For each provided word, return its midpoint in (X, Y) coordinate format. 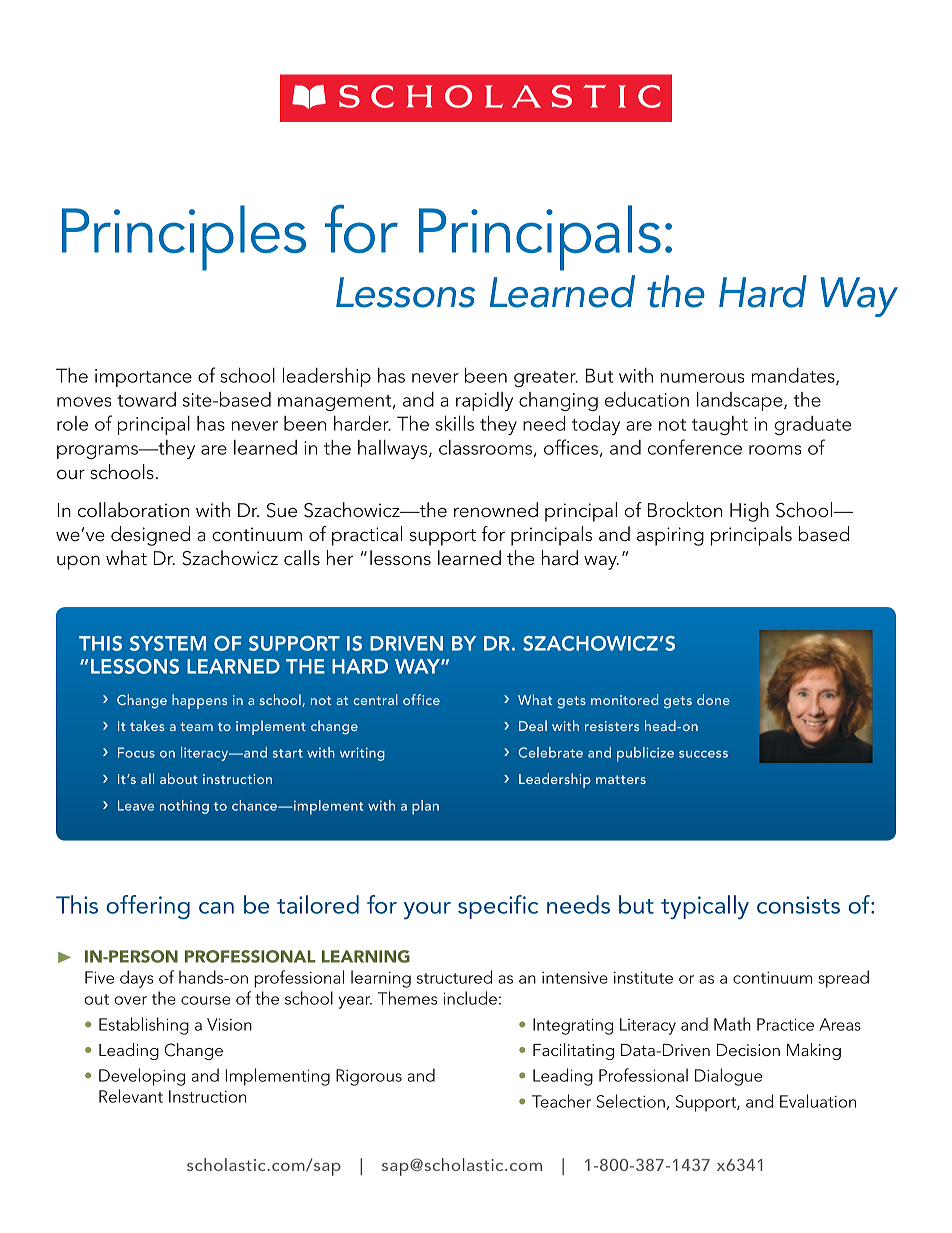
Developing (142, 1077)
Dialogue (728, 1077)
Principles (184, 238)
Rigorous (369, 1077)
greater (546, 379)
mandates (794, 376)
